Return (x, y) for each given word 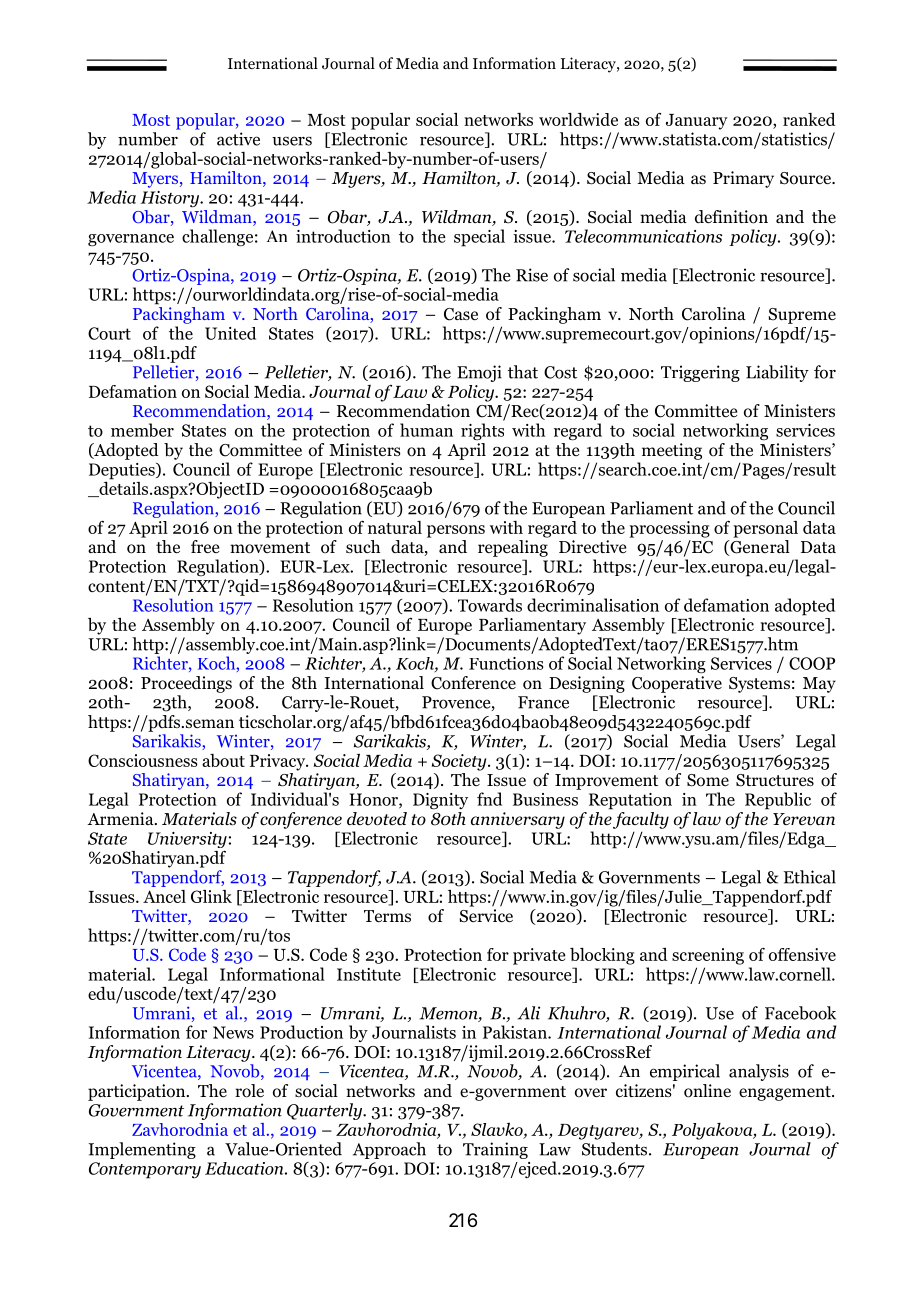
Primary (743, 179)
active (238, 139)
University (187, 840)
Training (495, 1150)
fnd (489, 799)
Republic (778, 801)
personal (765, 529)
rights (482, 432)
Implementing (142, 1150)
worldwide (578, 119)
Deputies (123, 471)
